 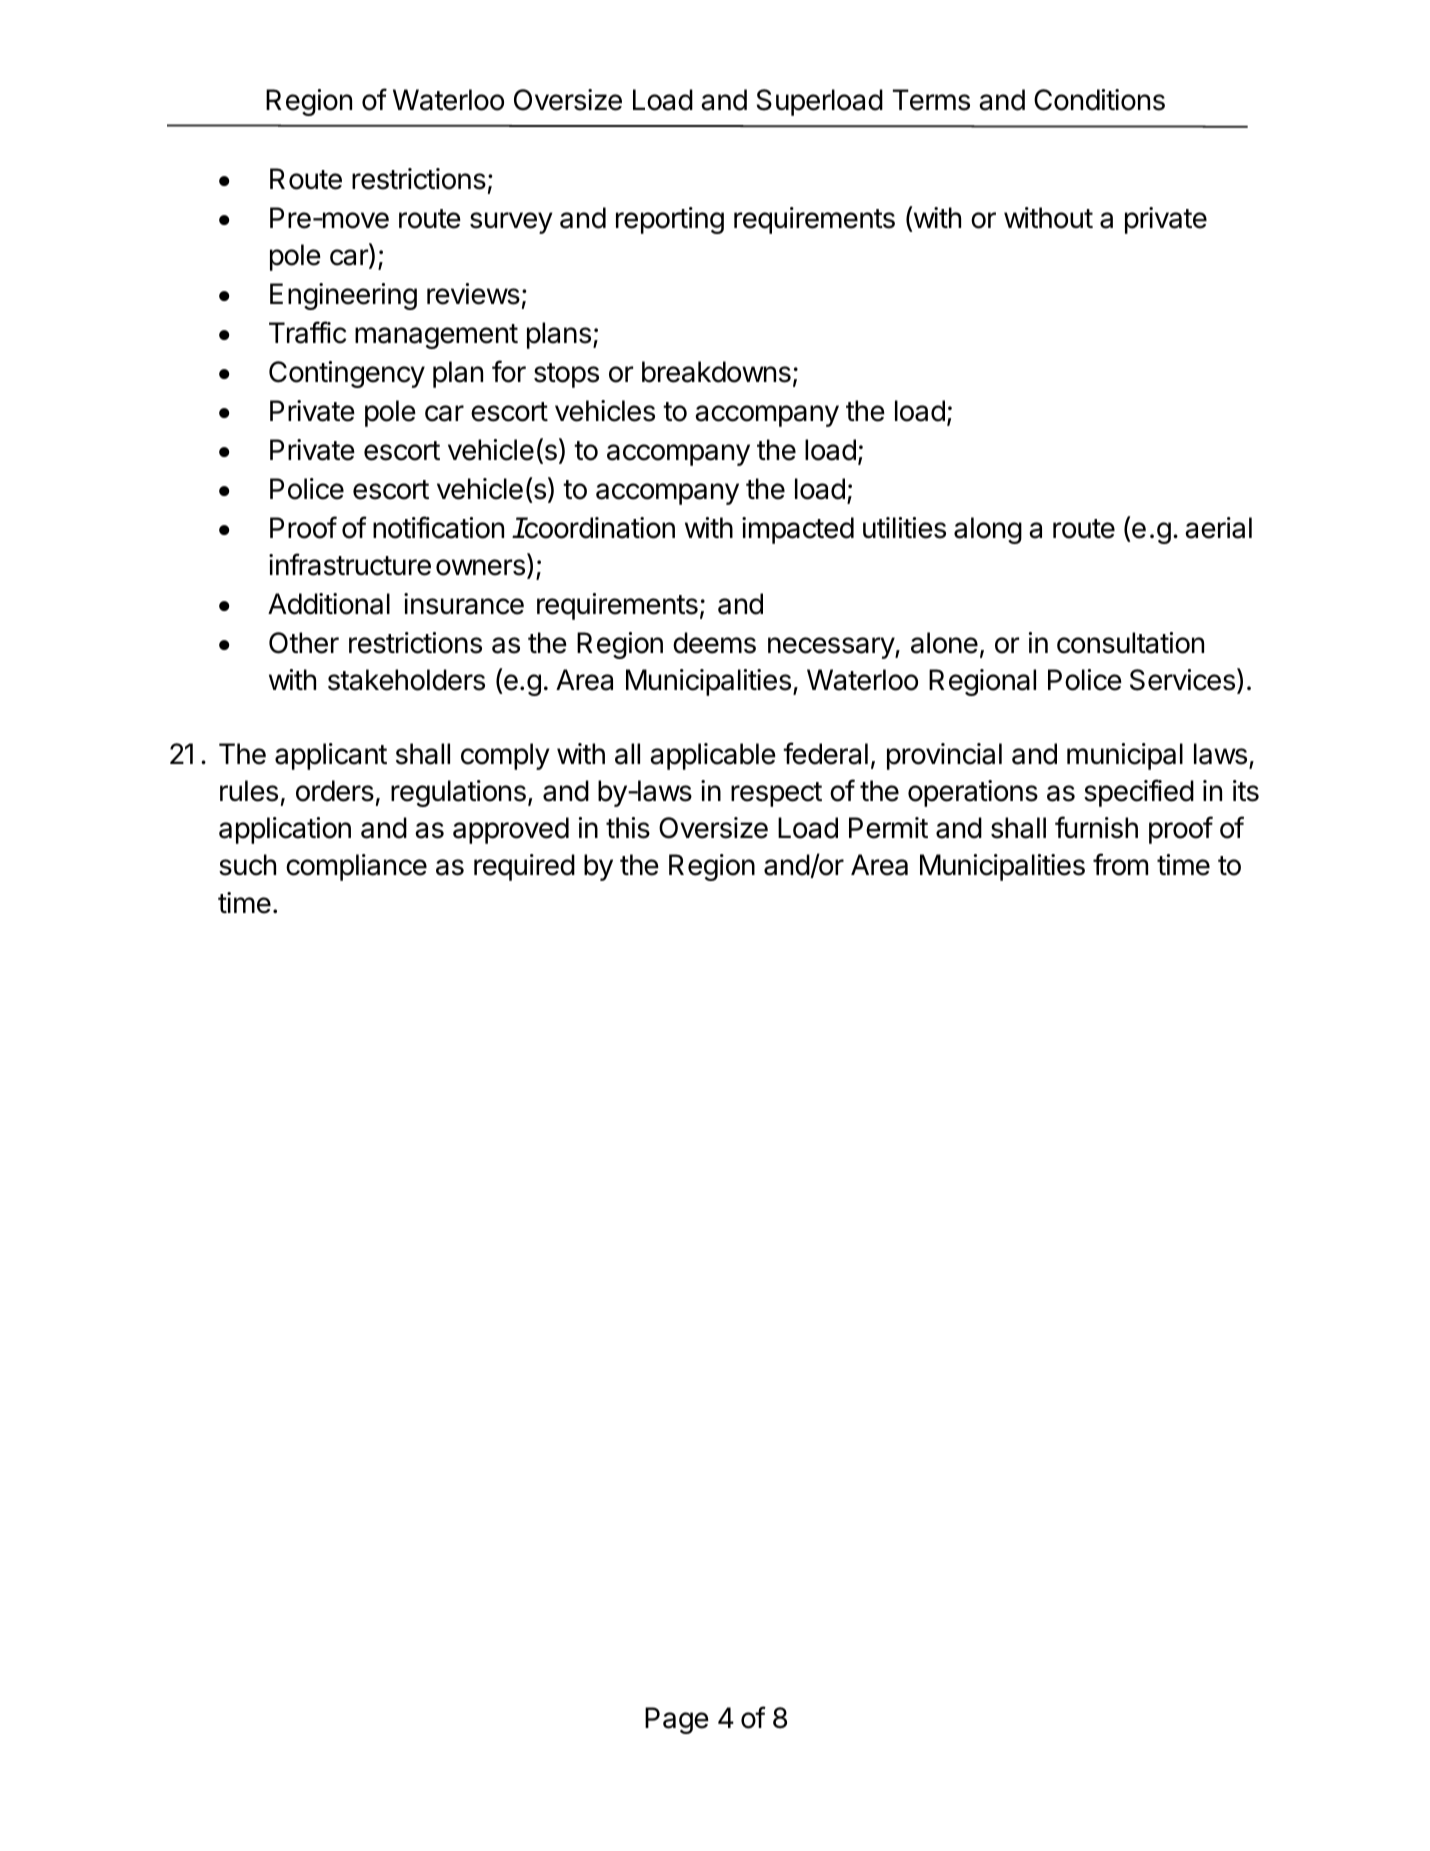 What do you see at coordinates (1096, 827) in the screenshot?
I see `furnish` at bounding box center [1096, 827].
